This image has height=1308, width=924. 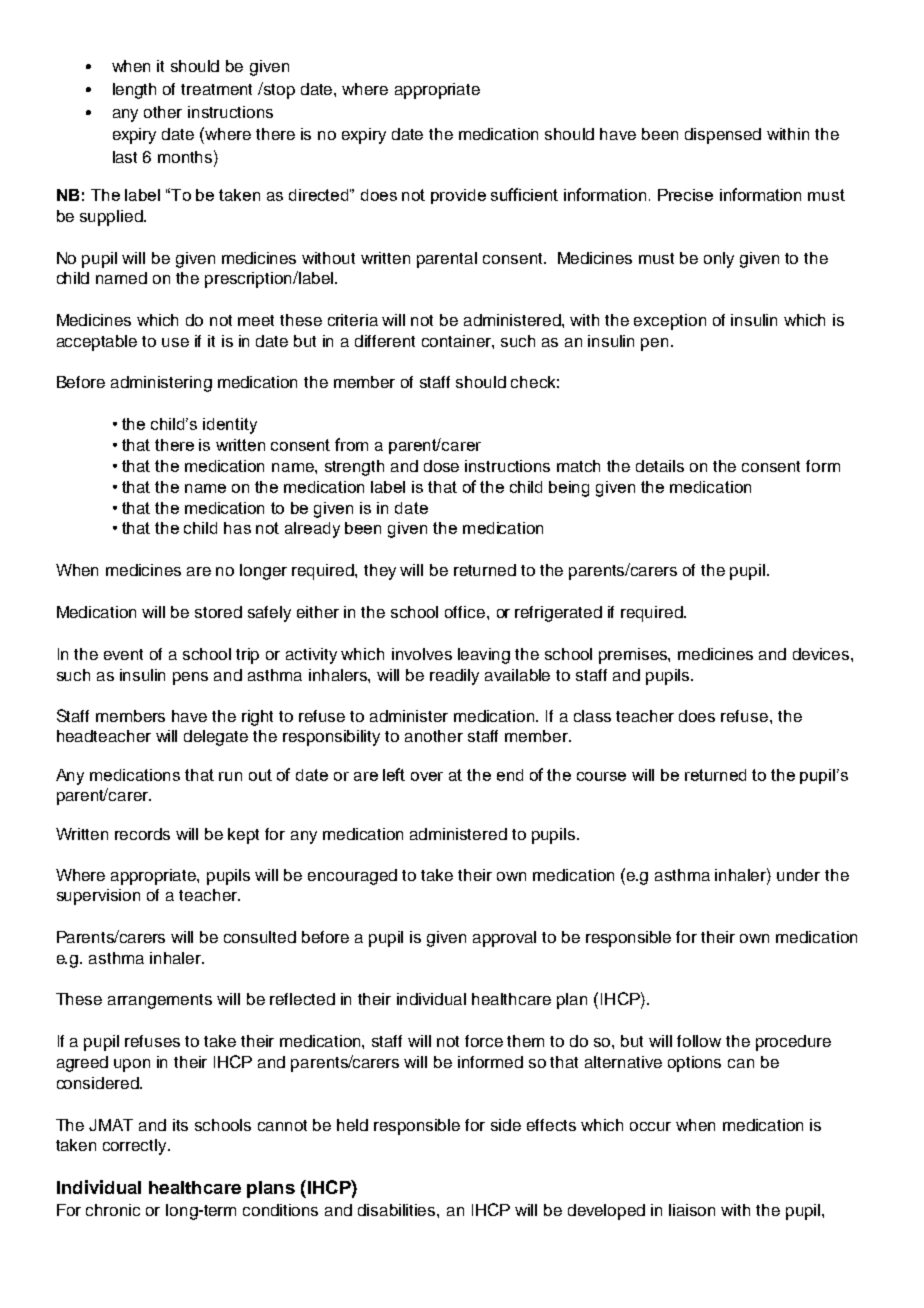 What do you see at coordinates (142, 834) in the image?
I see `records` at bounding box center [142, 834].
